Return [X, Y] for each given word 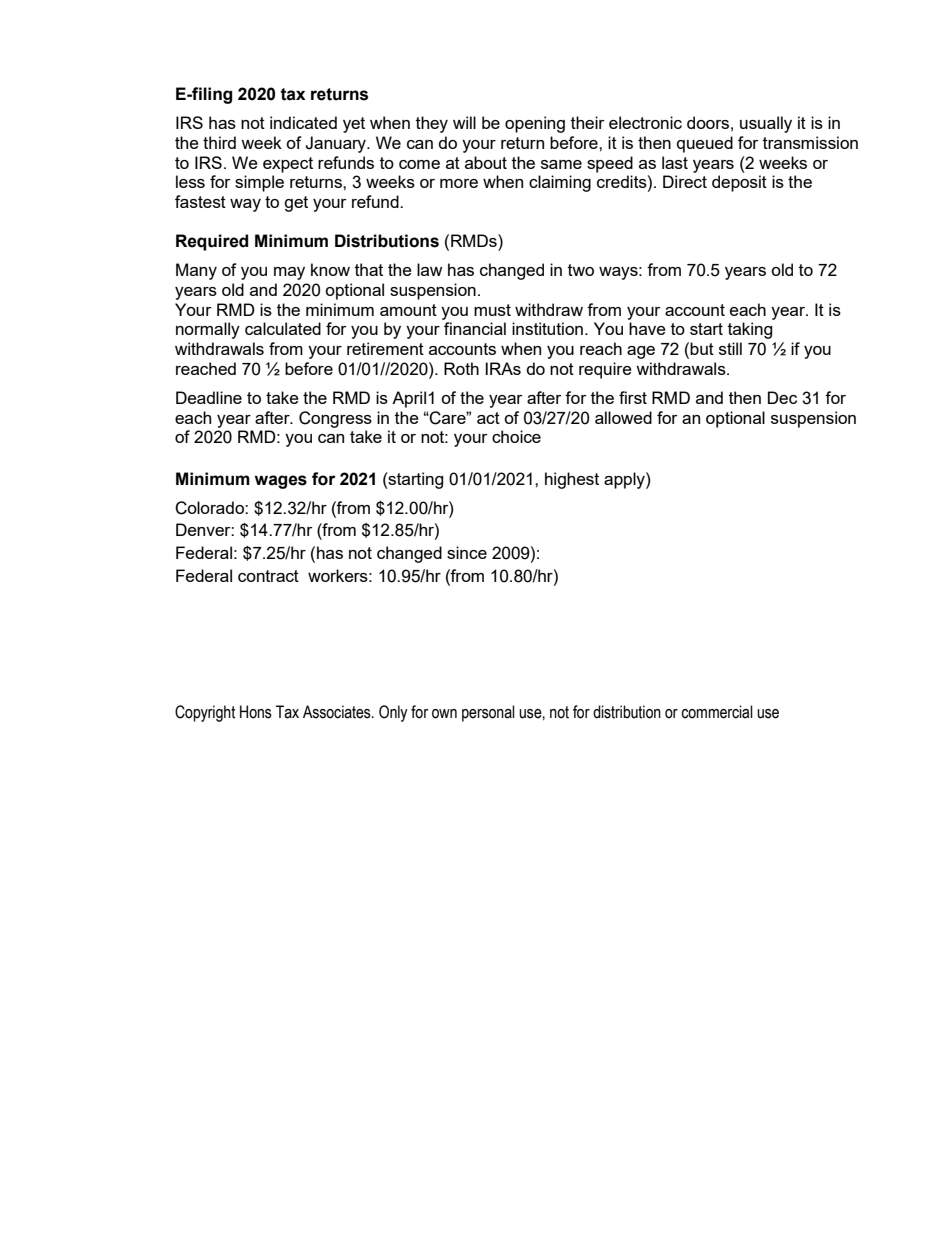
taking [750, 330]
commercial [717, 712]
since [467, 552]
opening [535, 124]
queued [705, 144]
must [492, 310]
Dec [782, 397]
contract [268, 576]
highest [572, 480]
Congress [335, 419]
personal [488, 713]
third [219, 142]
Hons [256, 712]
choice [516, 436]
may [289, 273]
